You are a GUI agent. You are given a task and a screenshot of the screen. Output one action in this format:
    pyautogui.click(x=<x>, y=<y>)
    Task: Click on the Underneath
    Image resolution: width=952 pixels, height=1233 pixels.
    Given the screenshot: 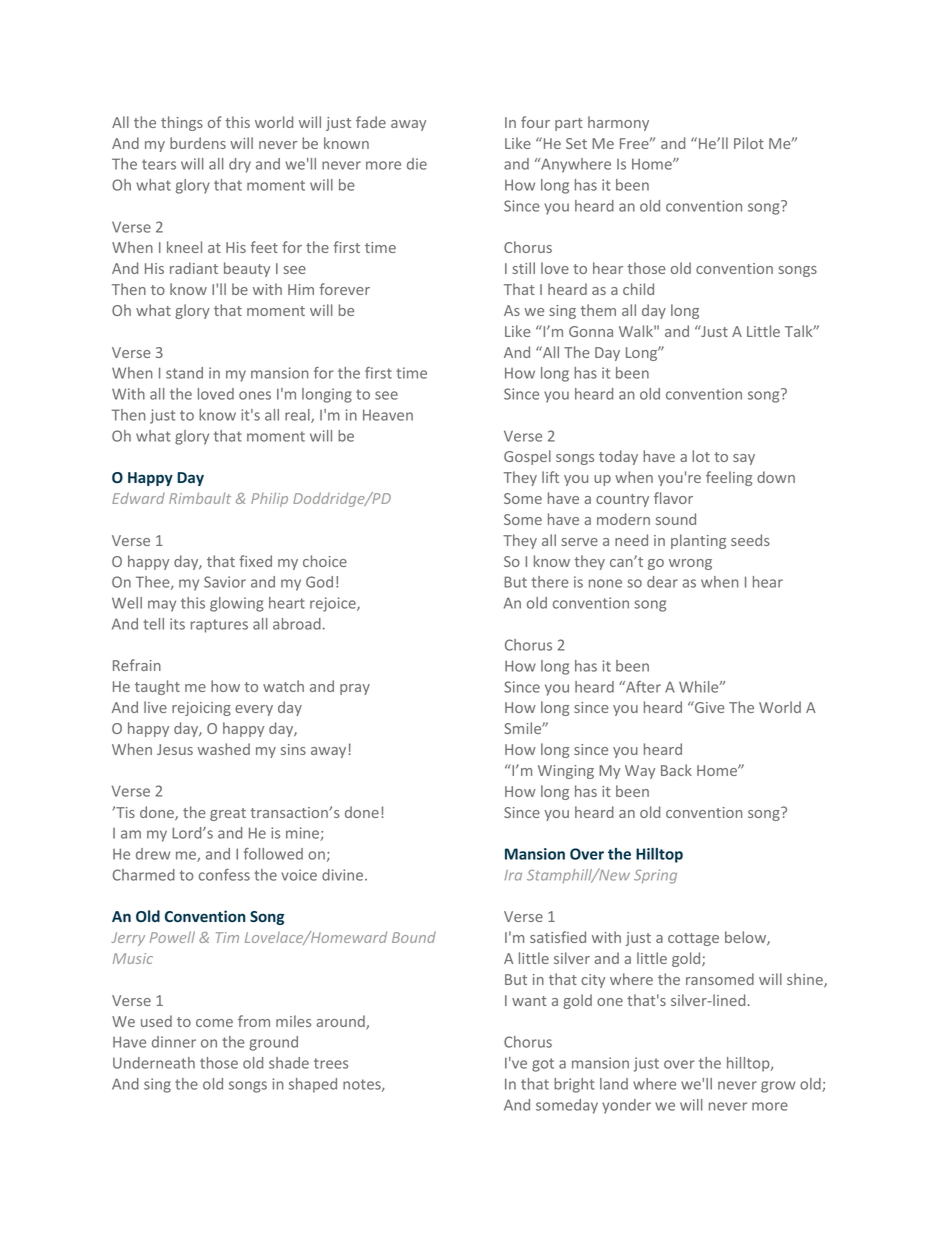 What is the action you would take?
    pyautogui.click(x=154, y=1063)
